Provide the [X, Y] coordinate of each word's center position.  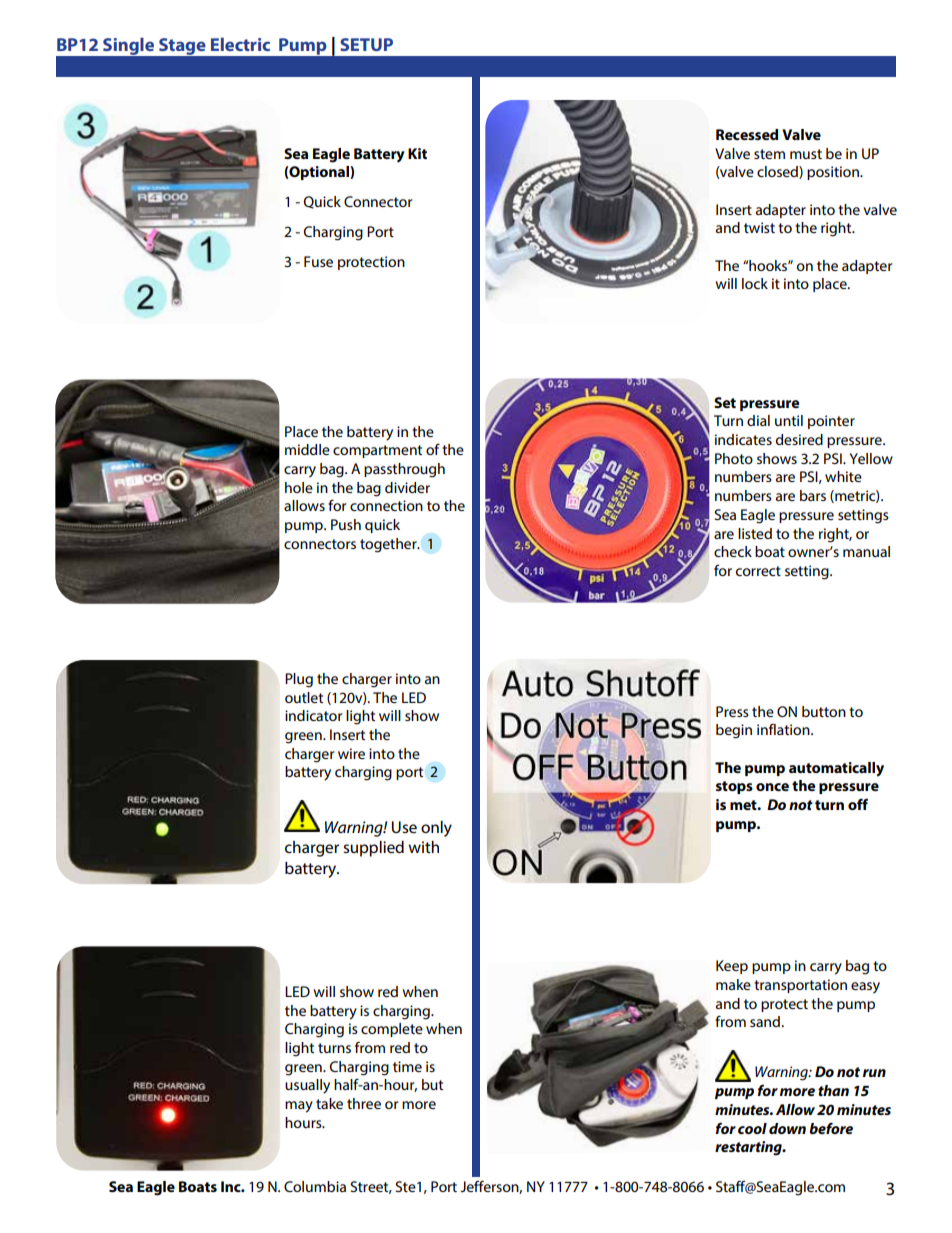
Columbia [315, 1186]
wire [351, 753]
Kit [417, 153]
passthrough [404, 470]
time [407, 1066]
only [436, 829]
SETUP [366, 44]
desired [799, 439]
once [772, 787]
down [787, 1128]
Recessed [747, 134]
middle [307, 449]
